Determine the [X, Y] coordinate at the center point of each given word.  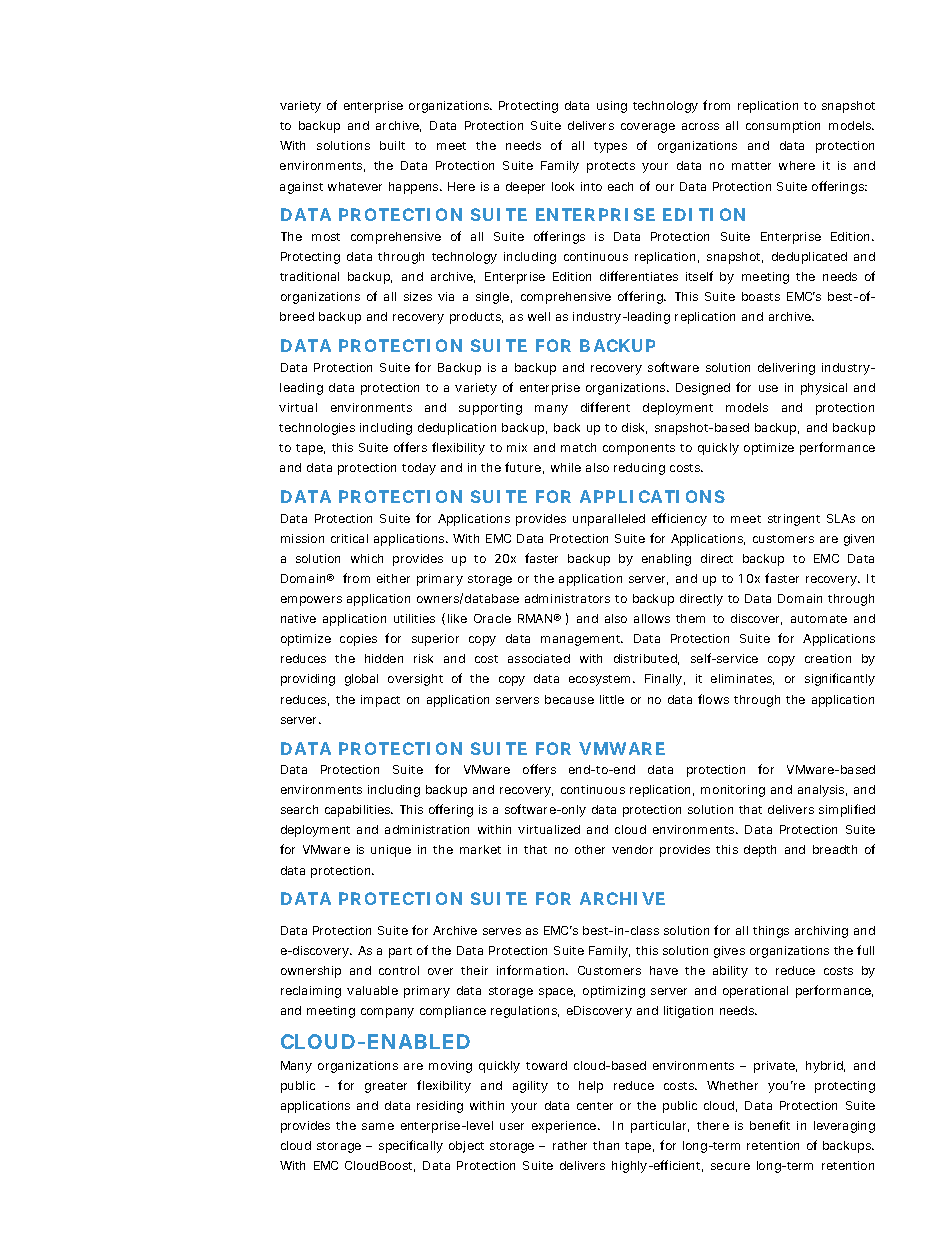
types [610, 147]
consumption [783, 127]
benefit [770, 1125]
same [378, 1126]
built [392, 145]
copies [358, 640]
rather [570, 1145]
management [582, 640]
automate [819, 619]
